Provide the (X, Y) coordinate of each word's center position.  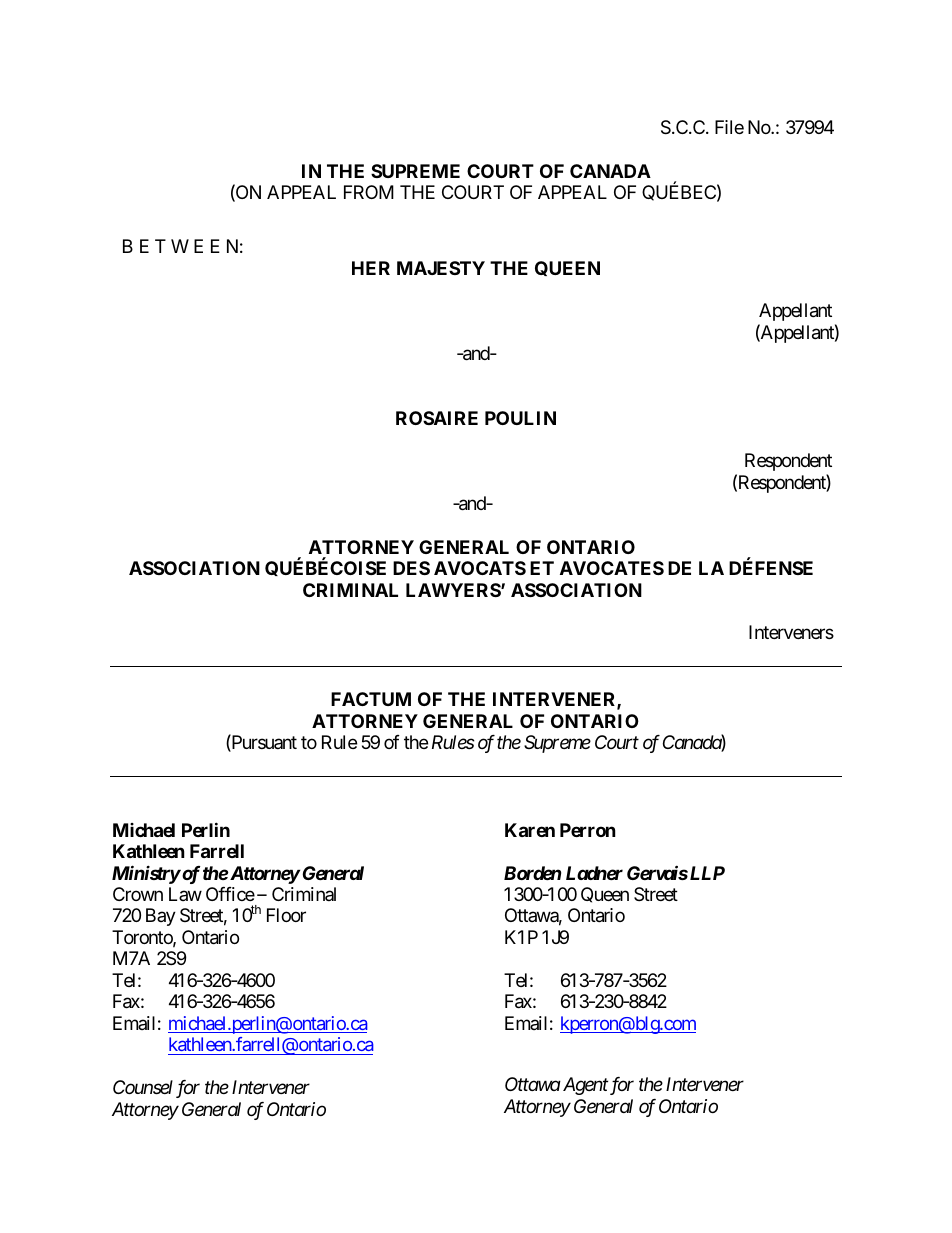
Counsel (143, 1087)
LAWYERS (454, 590)
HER (371, 268)
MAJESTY (441, 268)
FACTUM (371, 699)
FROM (369, 192)
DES (411, 568)
